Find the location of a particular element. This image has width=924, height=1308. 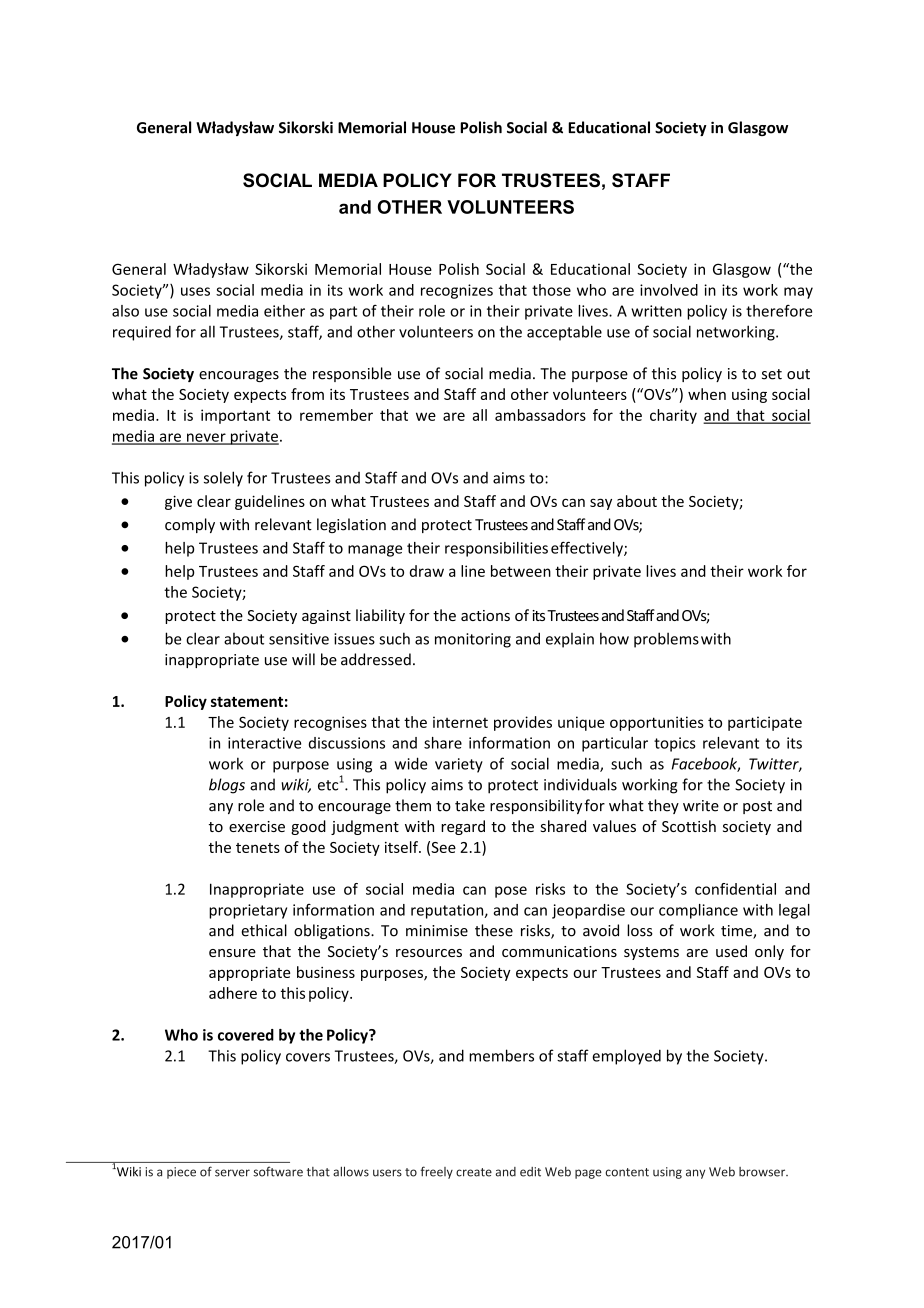

uses is located at coordinates (195, 291).
